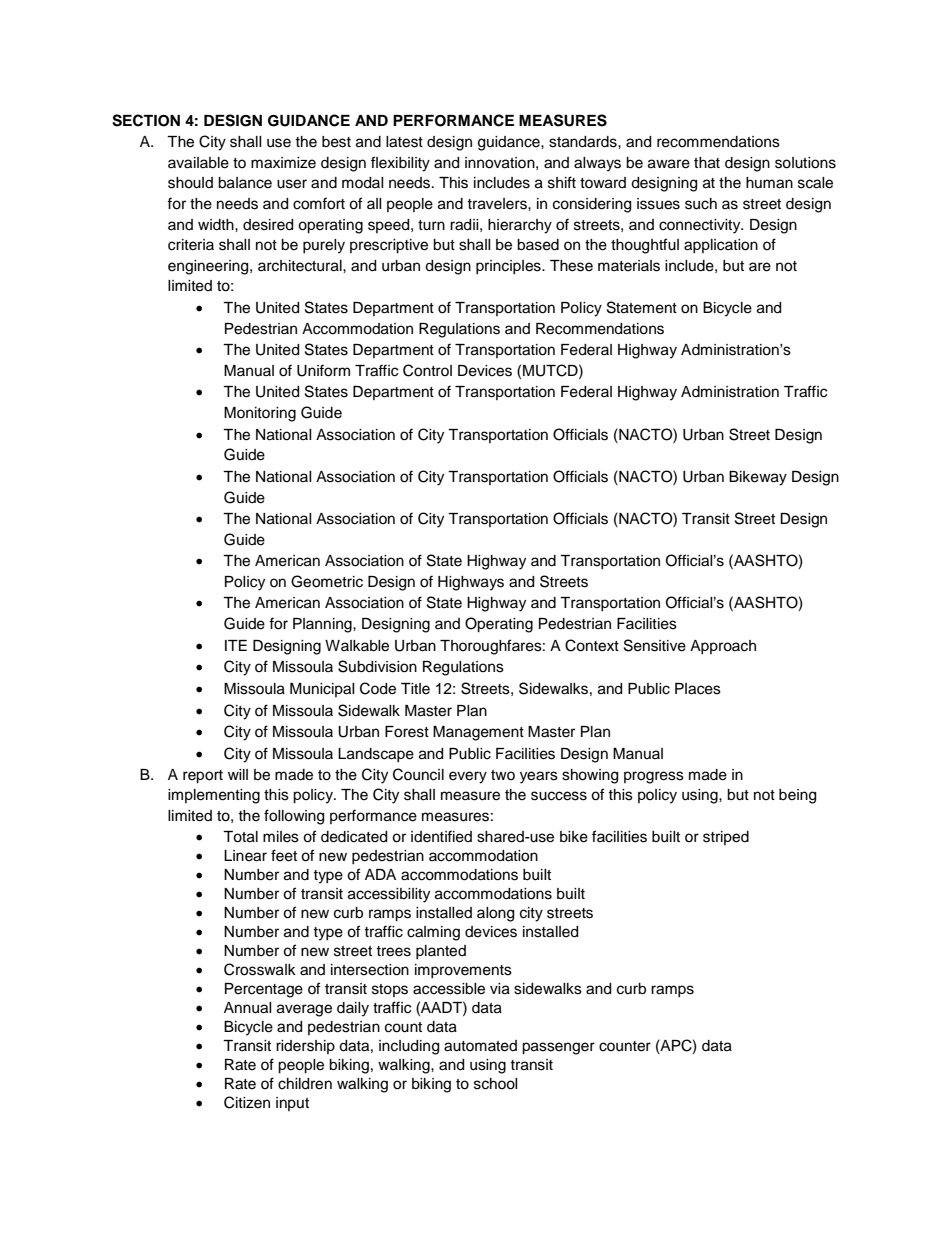  I want to click on two, so click(503, 775).
